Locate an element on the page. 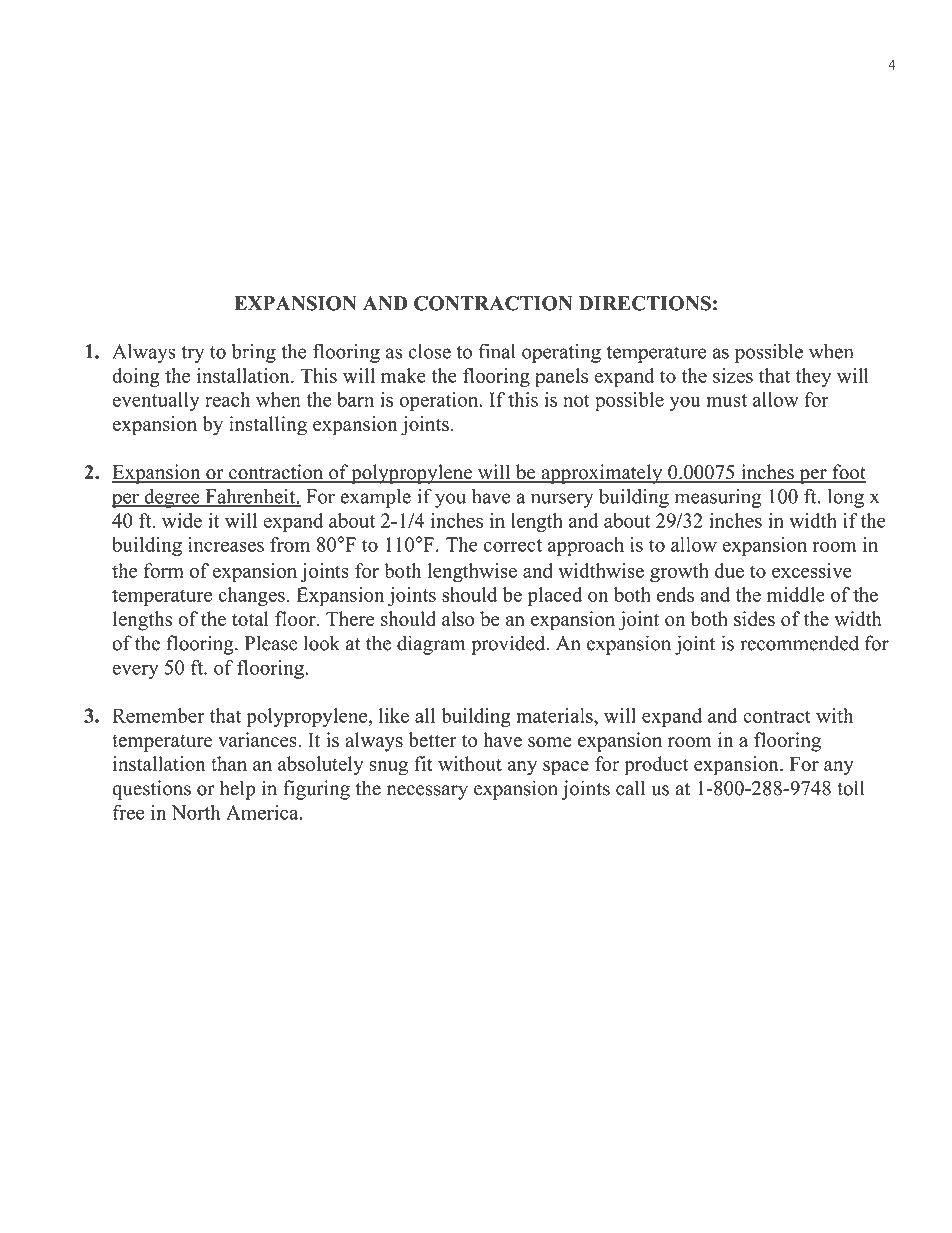 The width and height of the document is (952, 1233). due is located at coordinates (729, 570).
